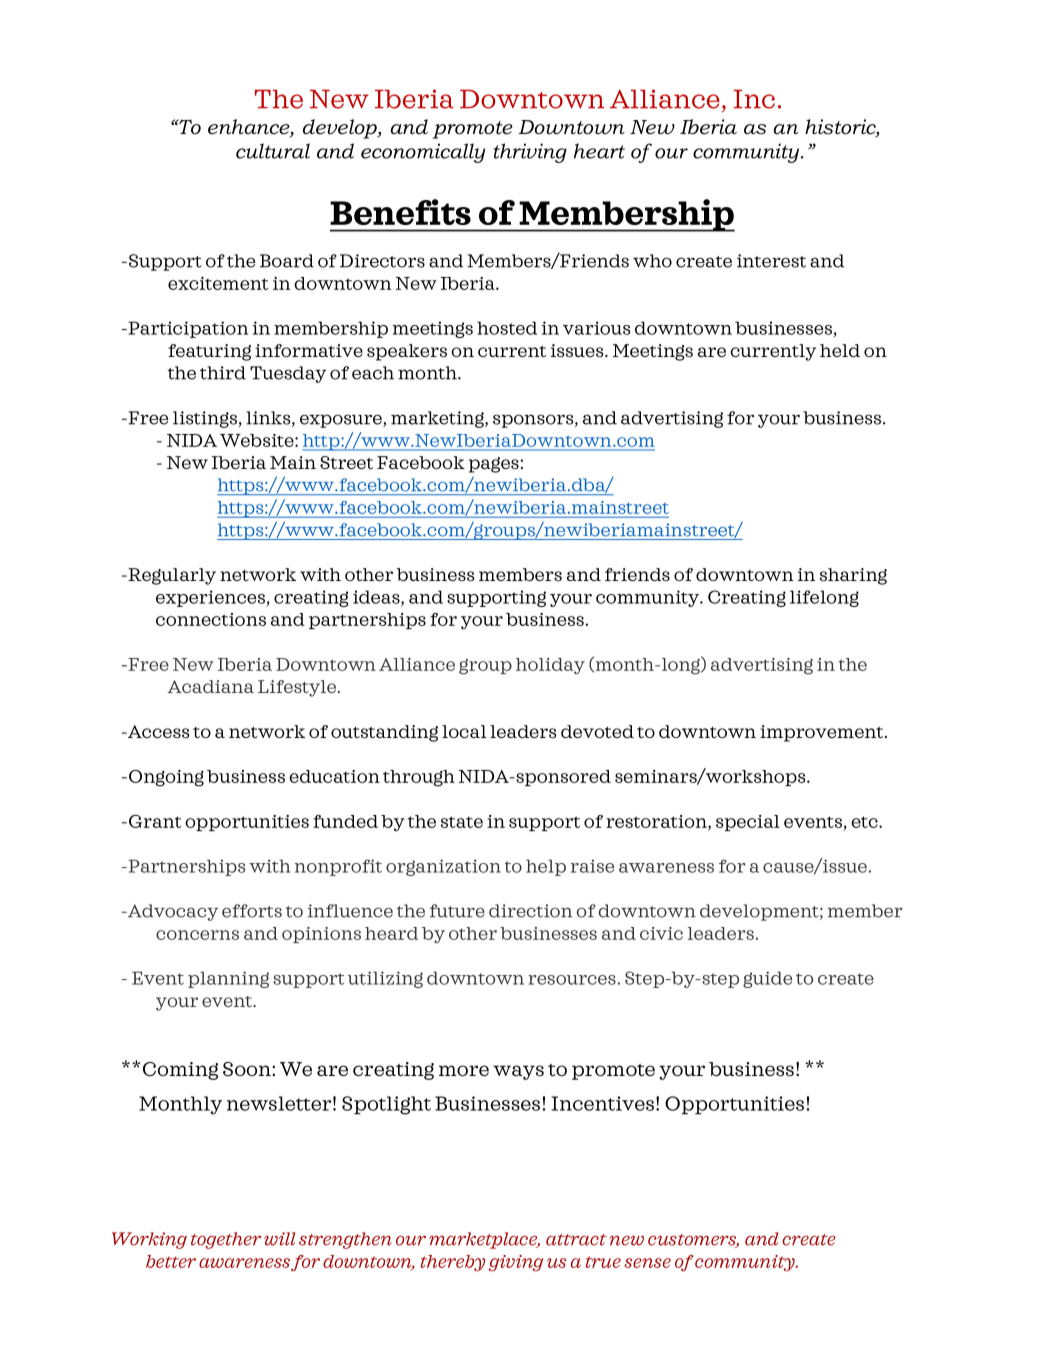  I want to click on interest, so click(771, 261).
